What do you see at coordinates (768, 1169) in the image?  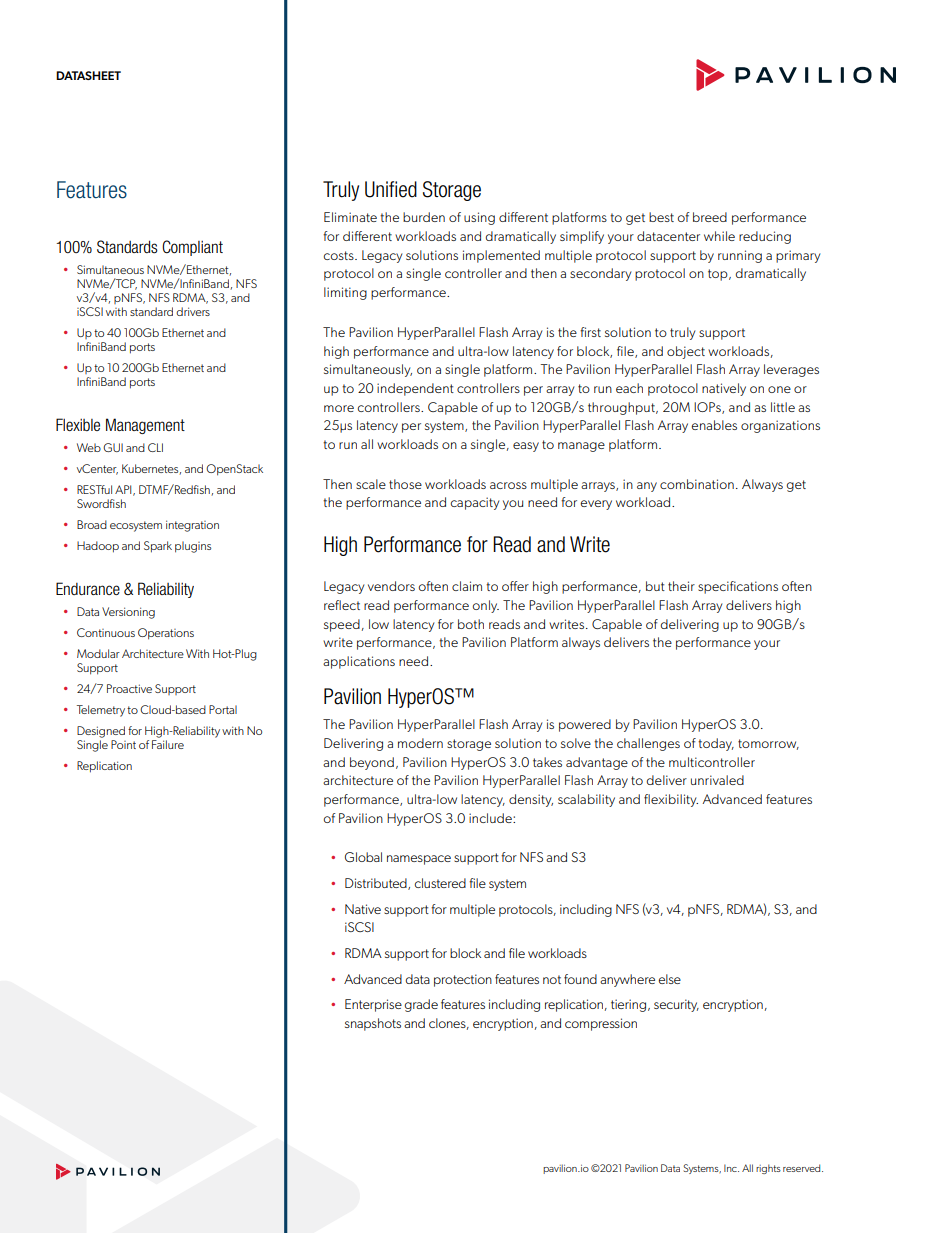 I see `rights` at bounding box center [768, 1169].
